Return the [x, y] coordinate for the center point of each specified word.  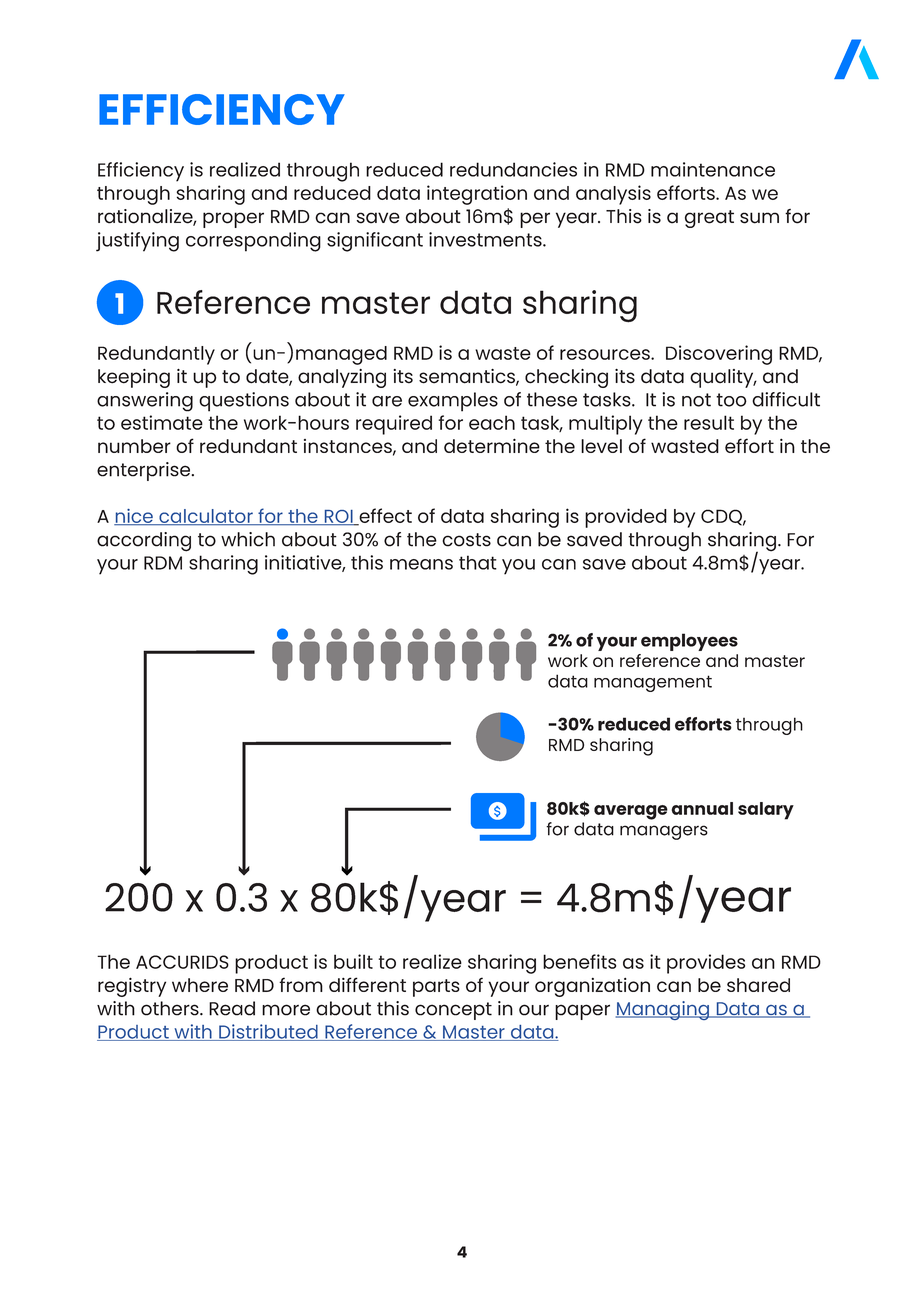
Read [232, 1008]
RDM [163, 563]
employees [689, 642]
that [478, 562]
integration [477, 195]
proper [233, 220]
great [709, 219]
